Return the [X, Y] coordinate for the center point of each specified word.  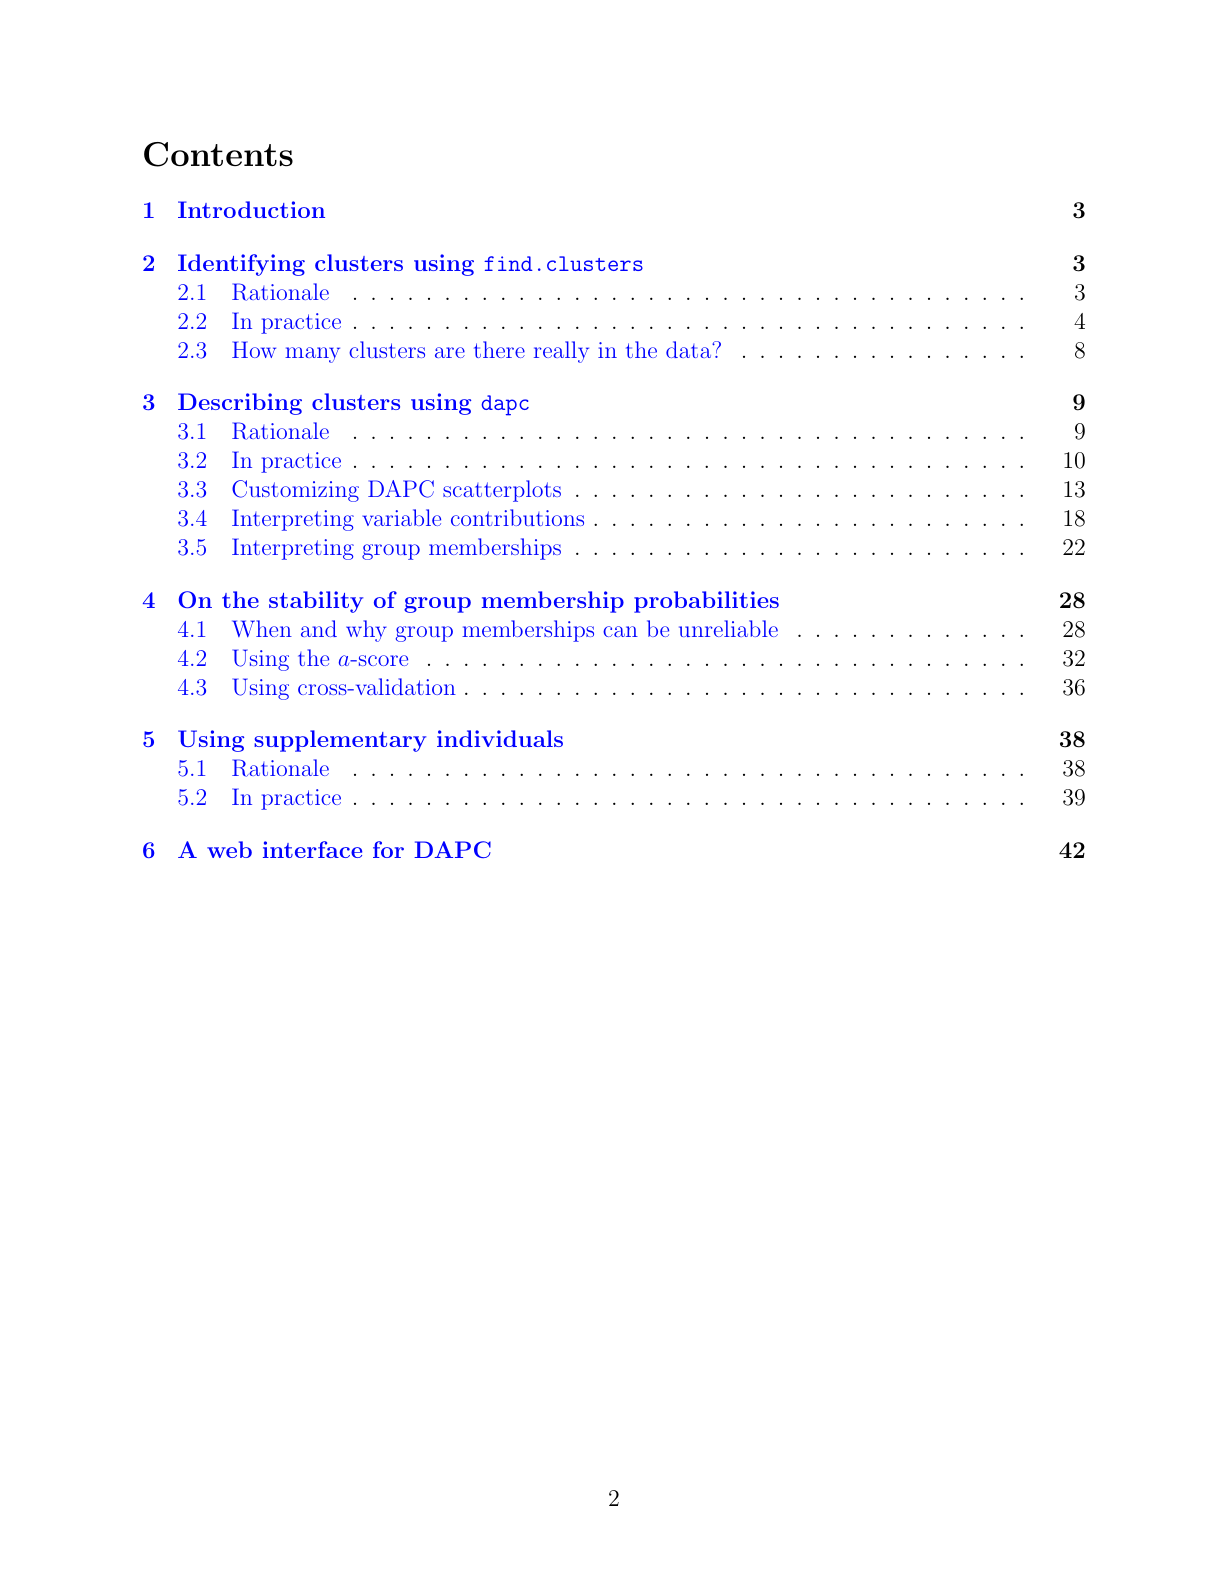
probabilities [706, 602]
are [450, 352]
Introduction [251, 209]
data [689, 349]
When [262, 628]
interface [312, 849]
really [561, 352]
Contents [218, 154]
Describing [240, 404]
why [366, 631]
